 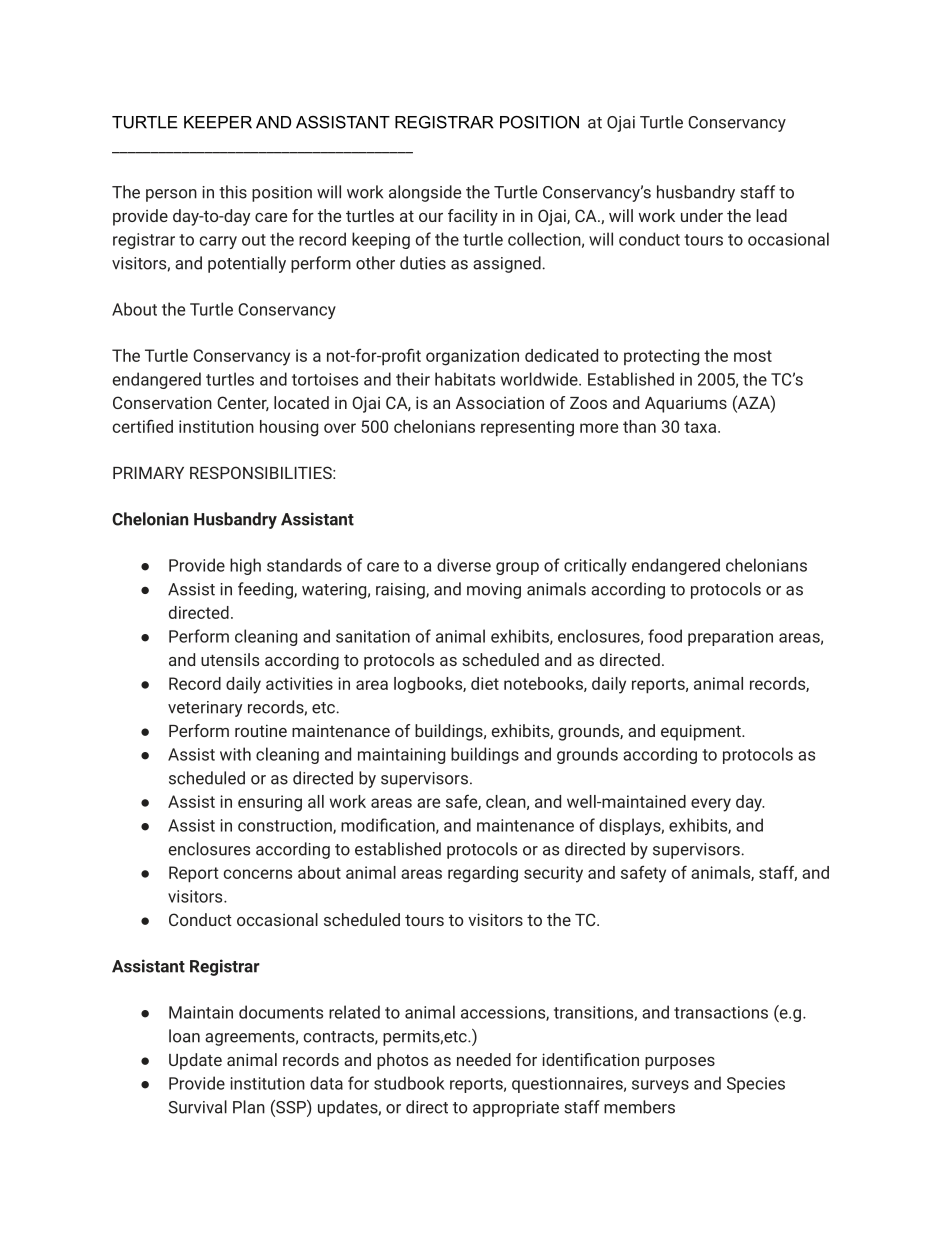 I want to click on concerns, so click(x=257, y=874).
